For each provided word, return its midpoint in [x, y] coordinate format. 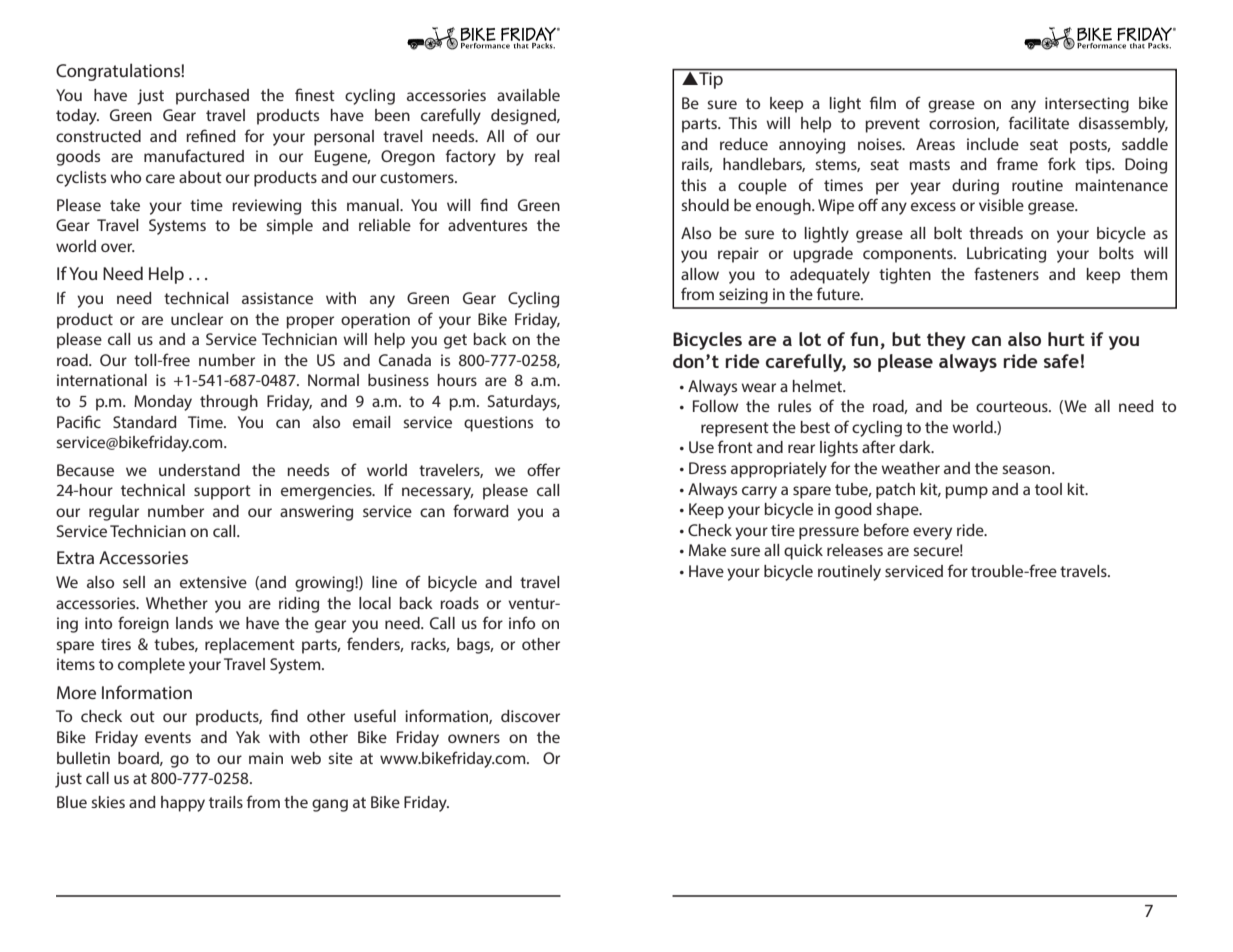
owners [474, 738]
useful [375, 715]
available [528, 95]
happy [183, 804]
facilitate [1039, 122]
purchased [212, 97]
